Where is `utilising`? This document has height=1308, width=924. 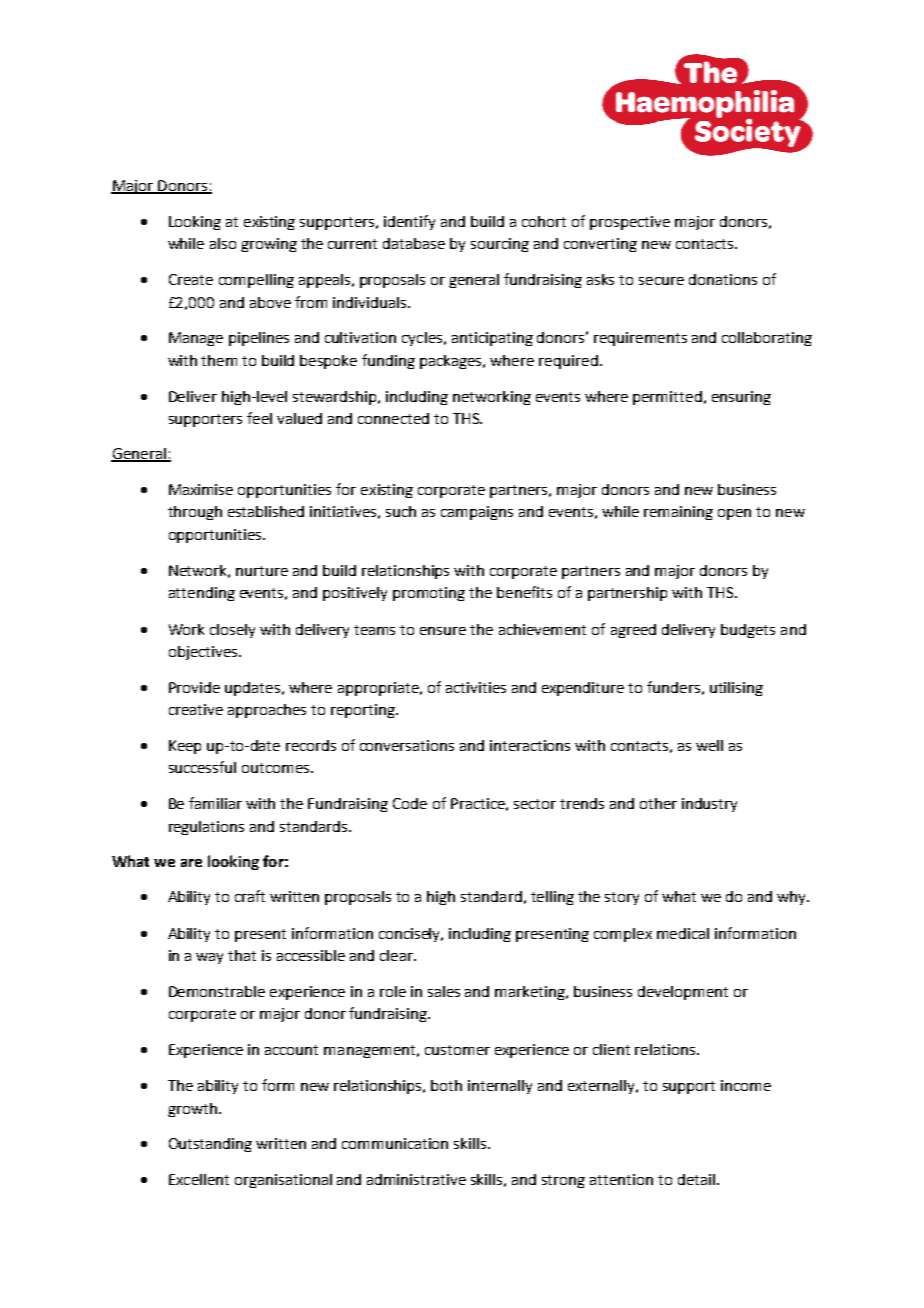 utilising is located at coordinates (736, 689).
